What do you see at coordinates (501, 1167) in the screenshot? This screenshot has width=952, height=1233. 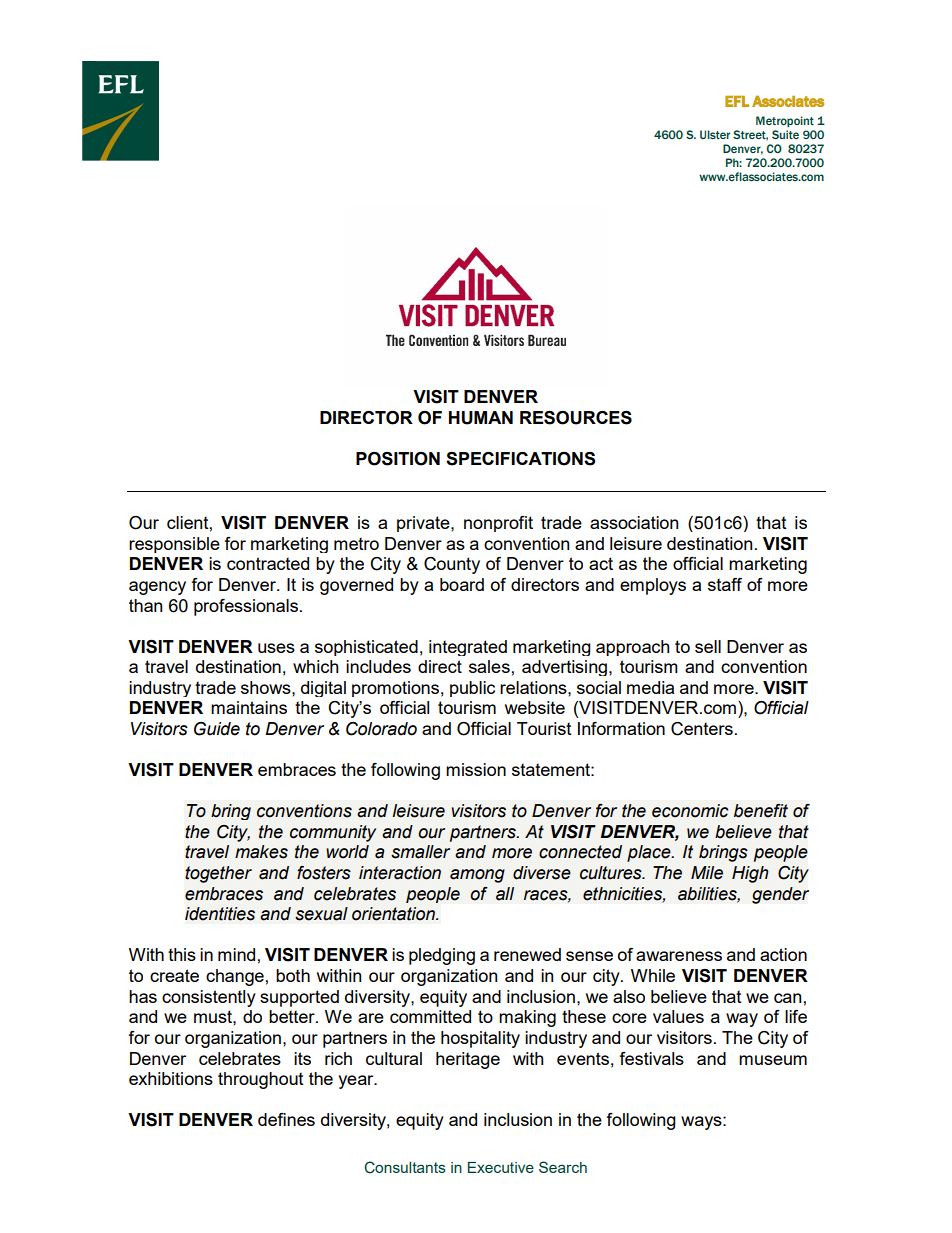 I see `Executive` at bounding box center [501, 1167].
